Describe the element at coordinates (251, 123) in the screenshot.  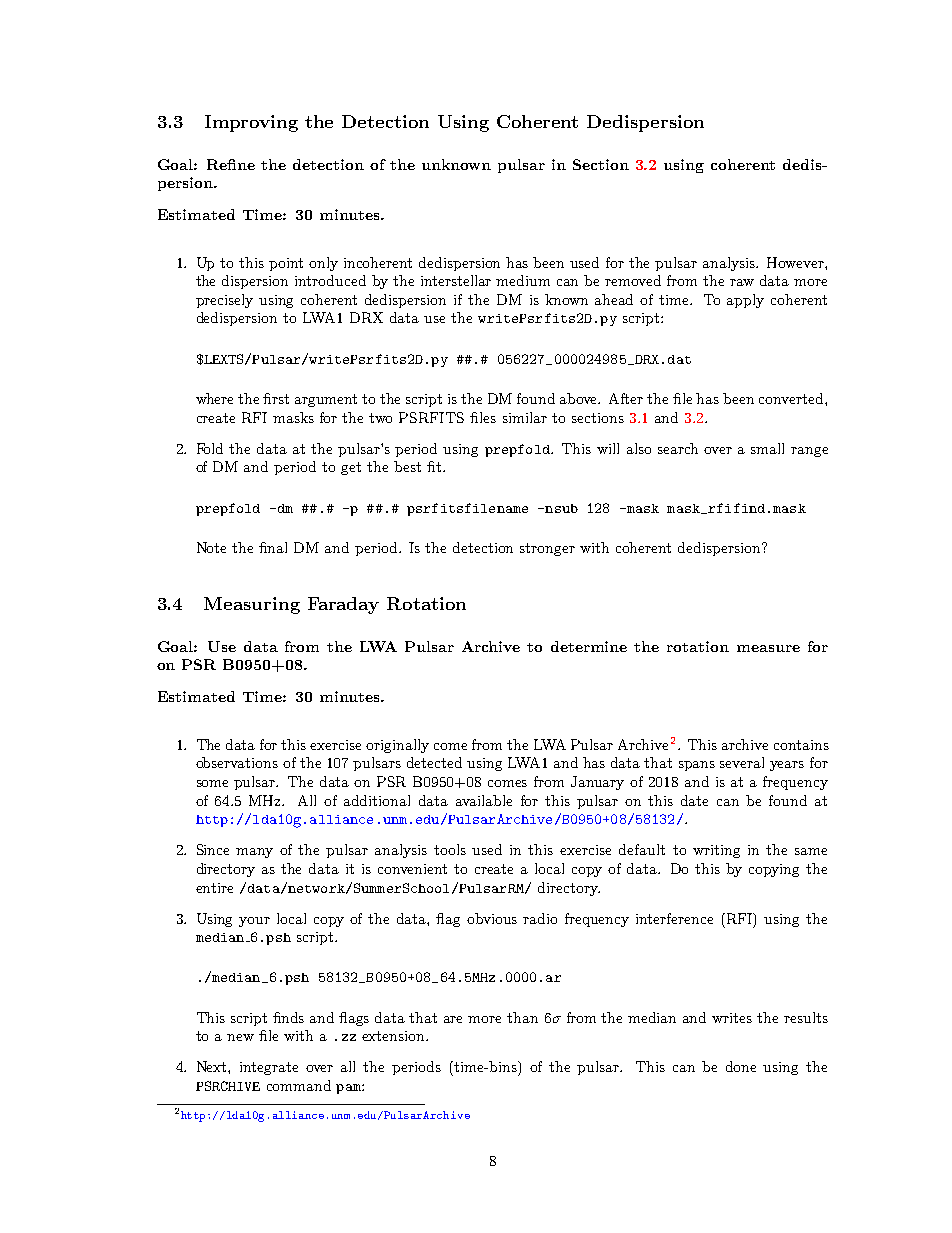
I see `Improving` at that location.
